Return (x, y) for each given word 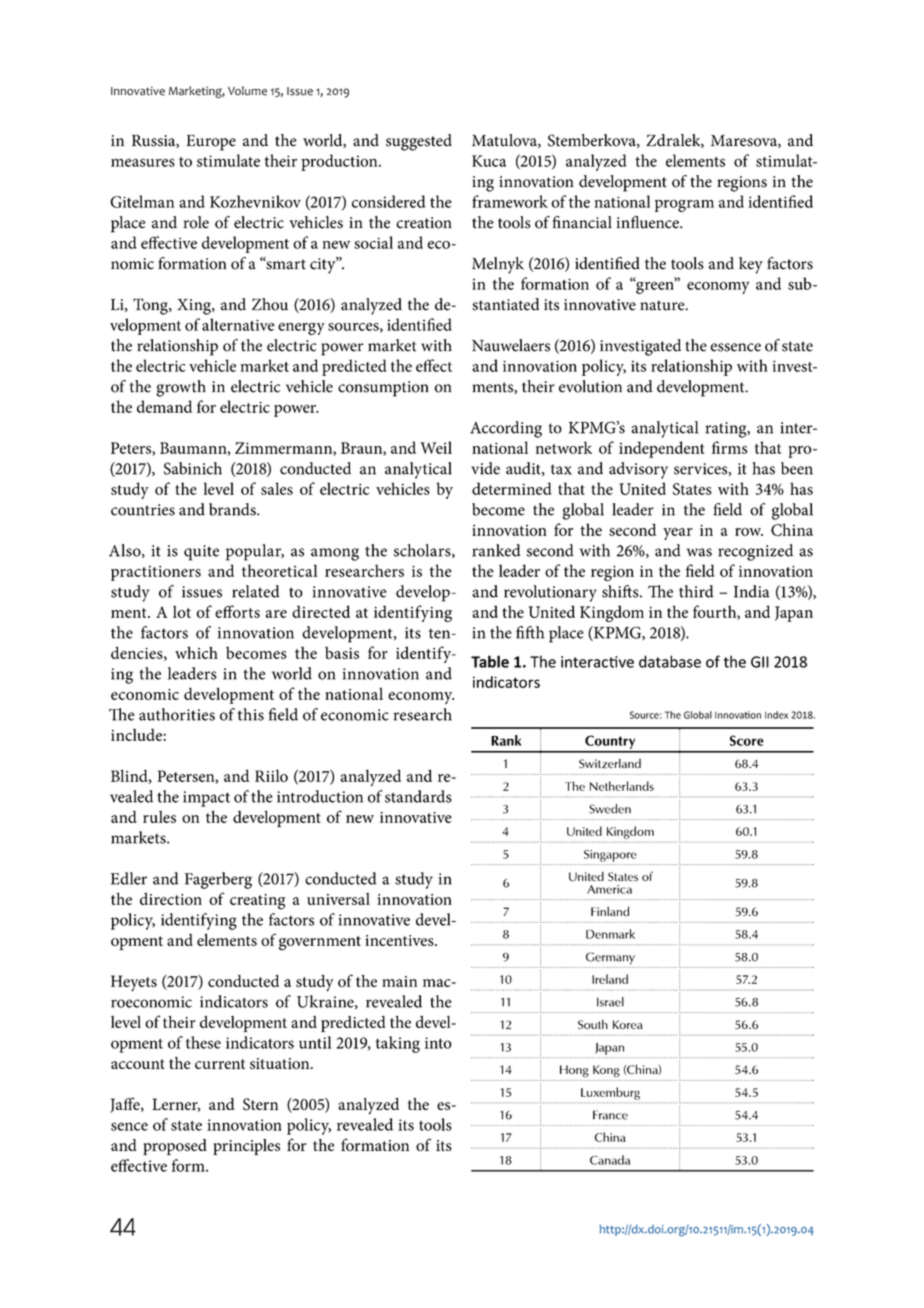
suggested (419, 142)
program (684, 206)
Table (490, 661)
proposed (175, 1147)
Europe (211, 143)
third (696, 591)
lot (182, 611)
